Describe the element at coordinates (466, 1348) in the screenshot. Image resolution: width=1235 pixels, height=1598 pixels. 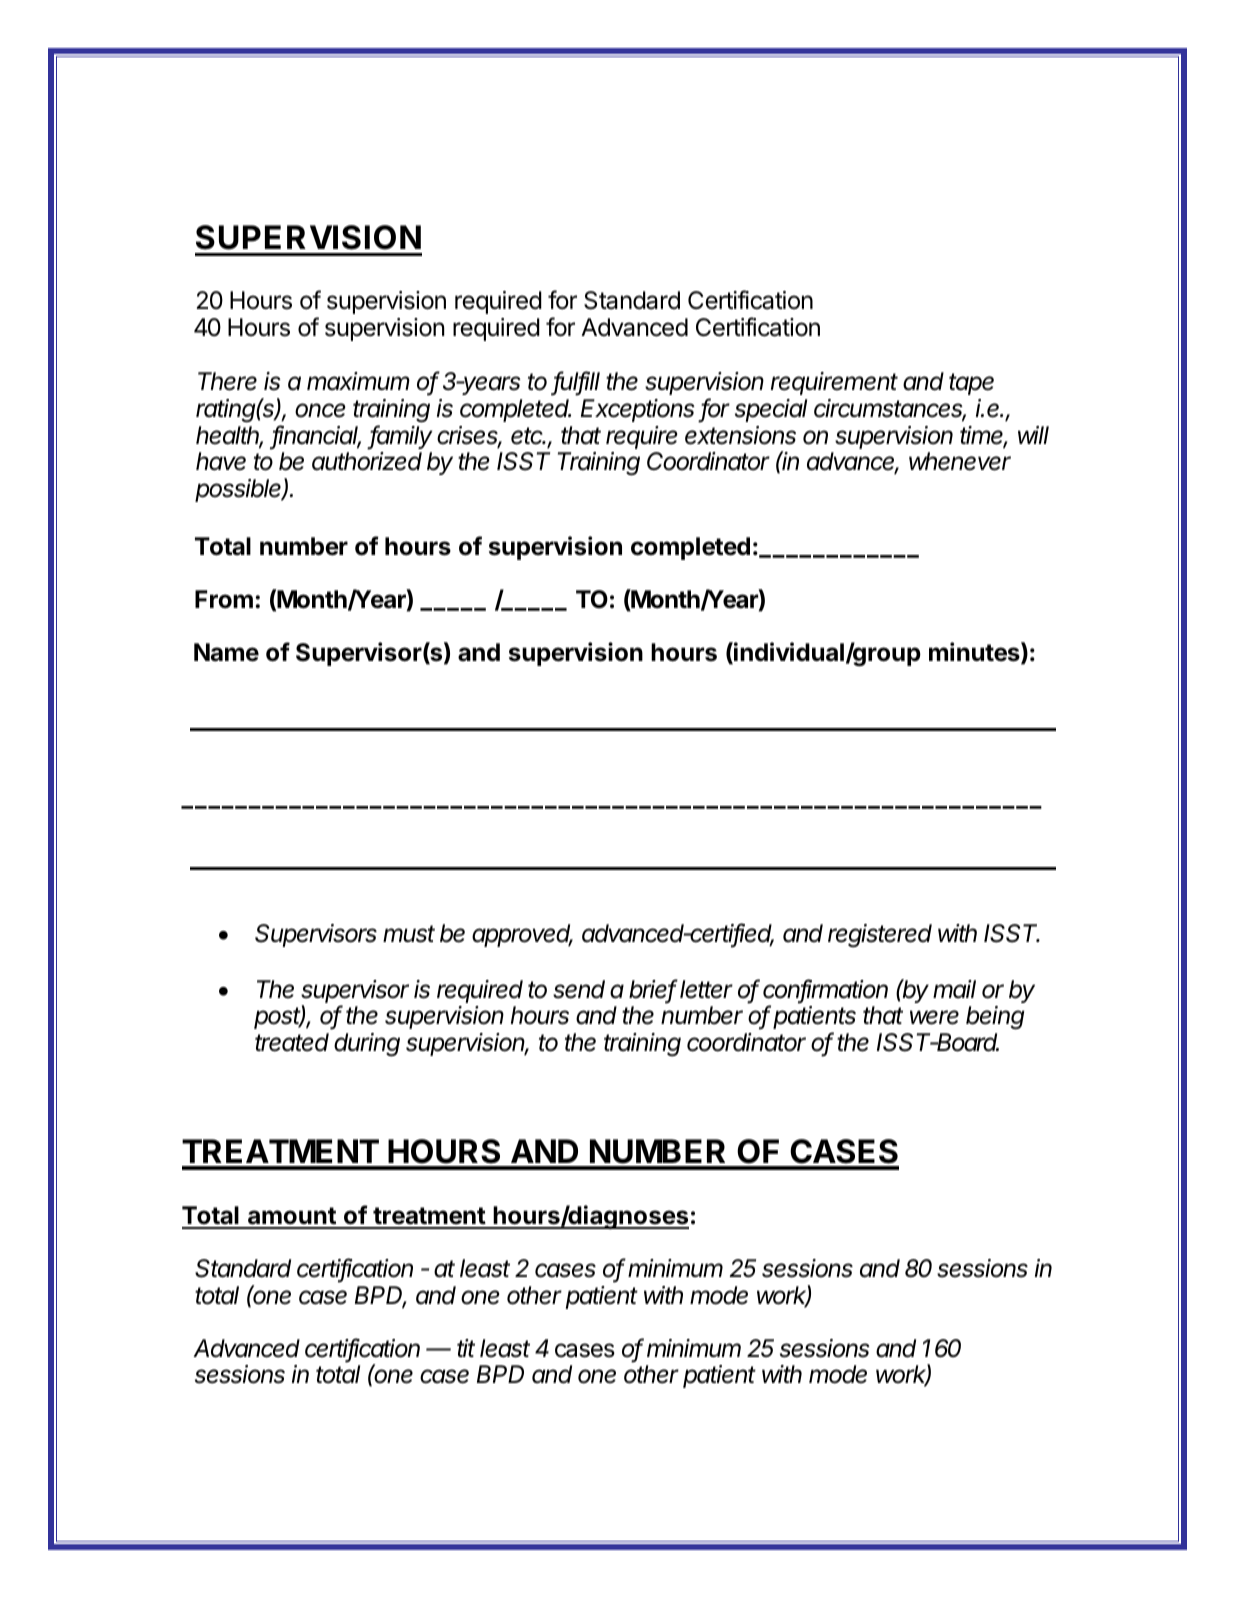
I see `tit` at that location.
